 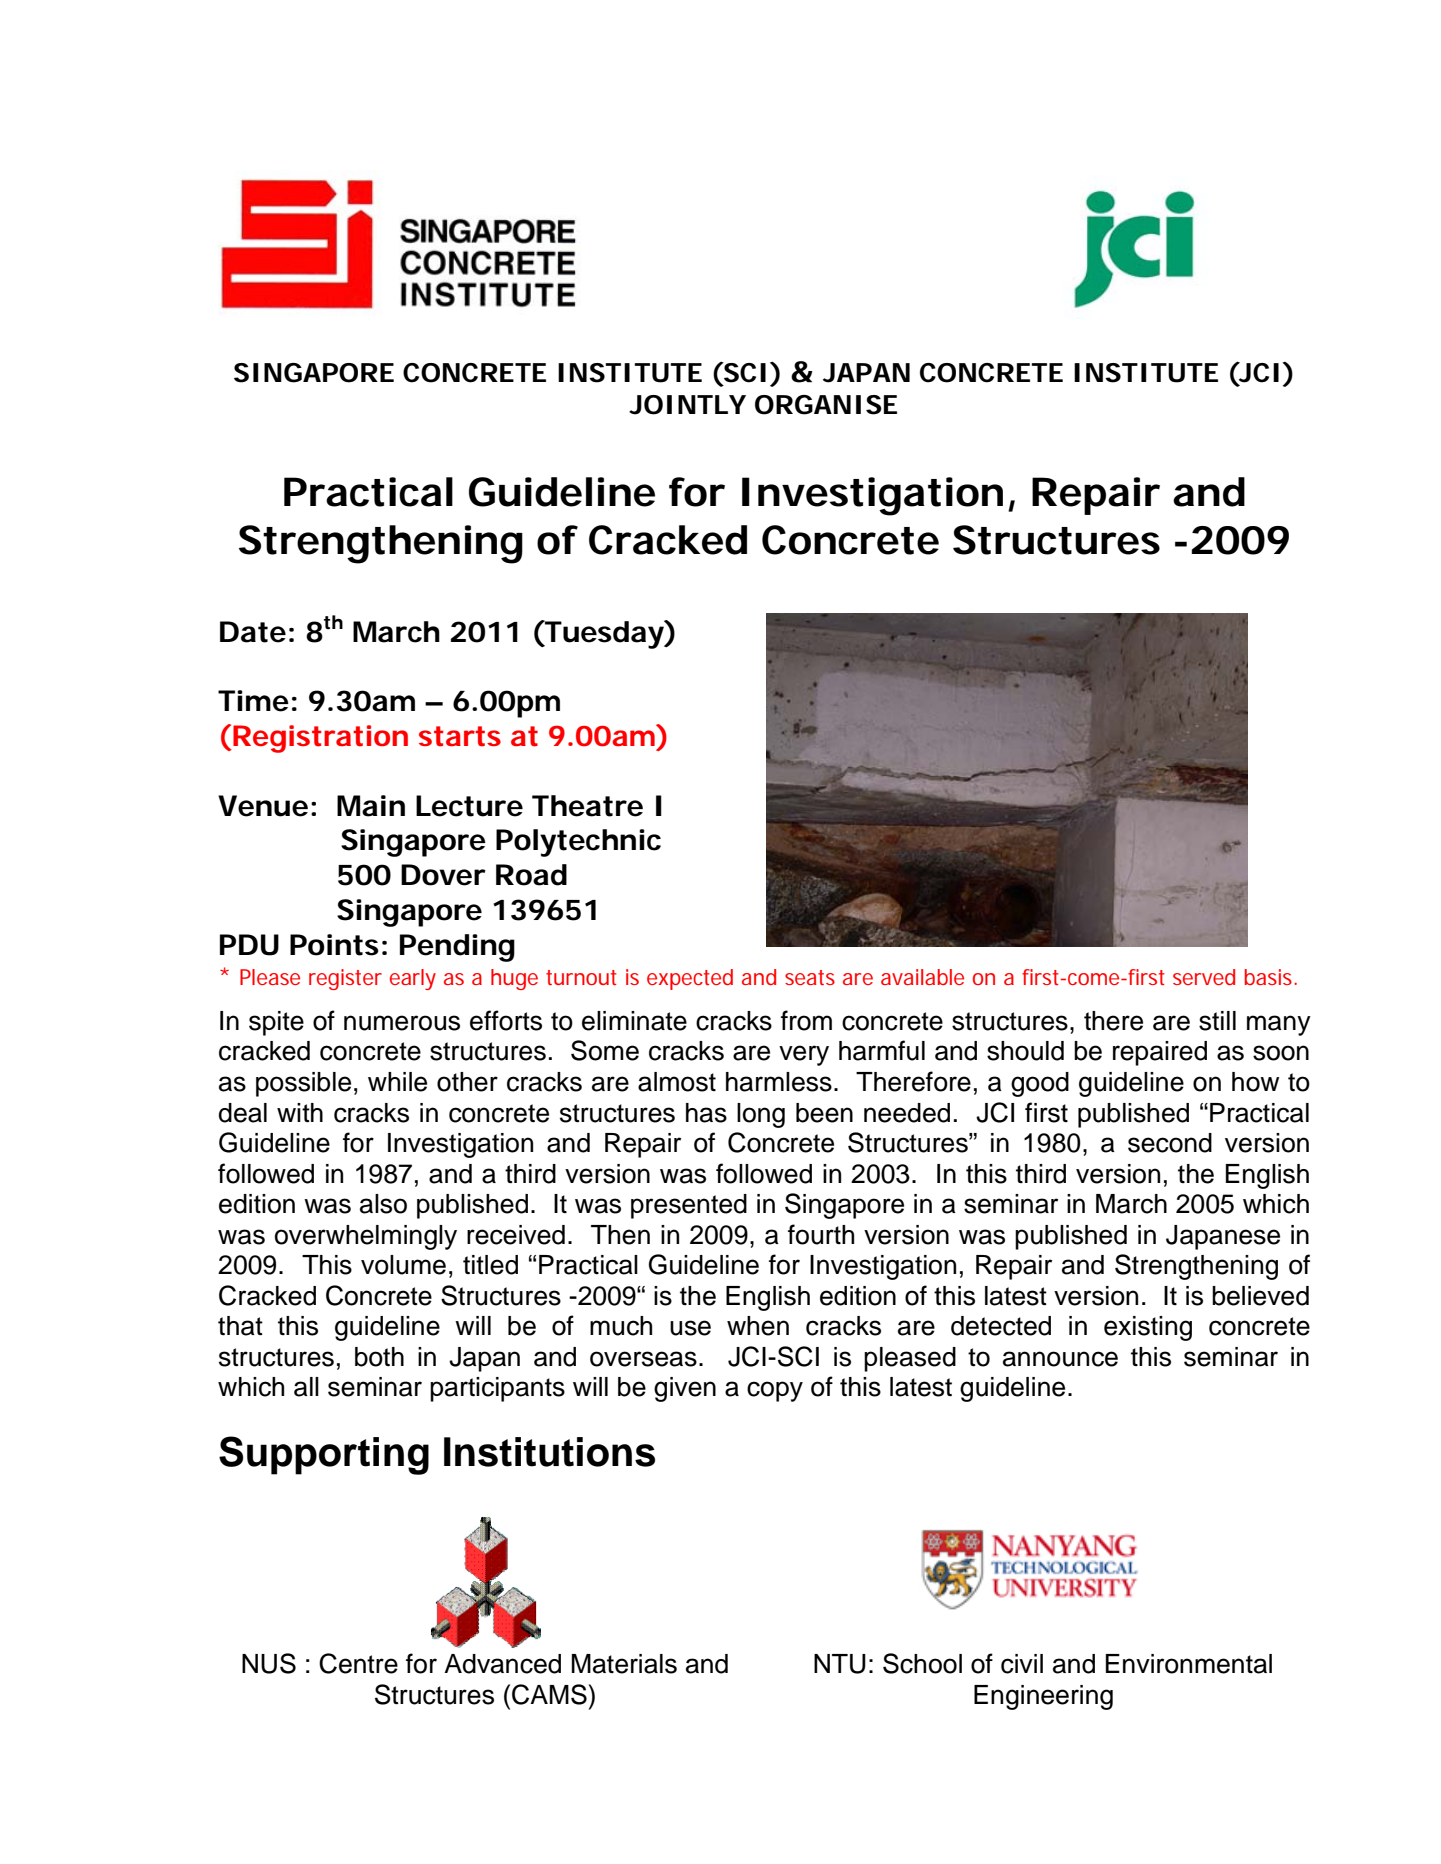 I want to click on ORGANISE, so click(x=826, y=405).
